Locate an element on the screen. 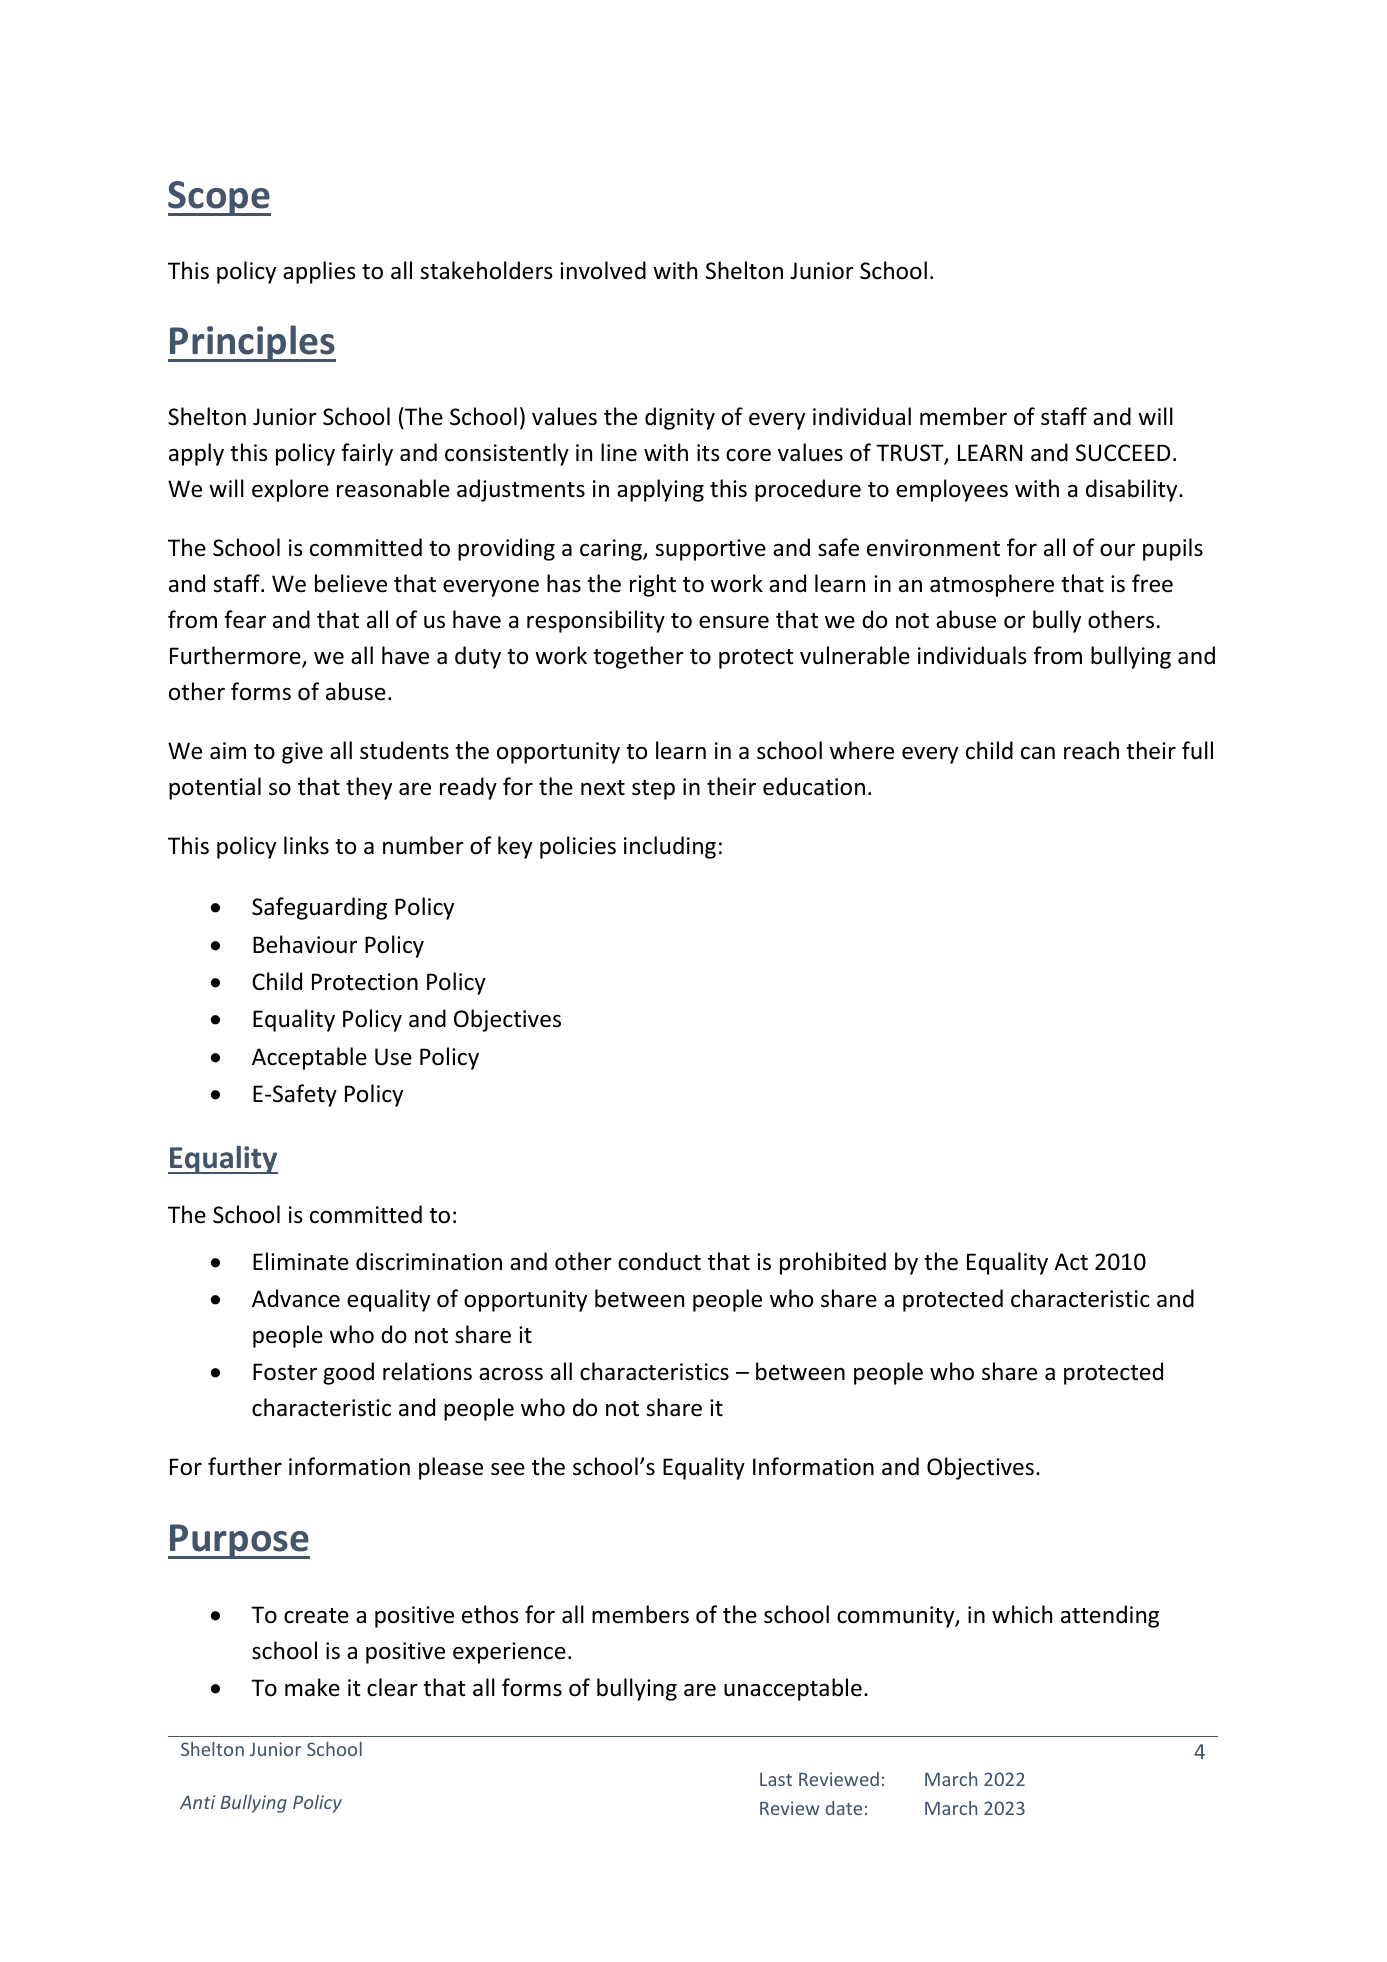 Image resolution: width=1387 pixels, height=1962 pixels. make is located at coordinates (312, 1687).
